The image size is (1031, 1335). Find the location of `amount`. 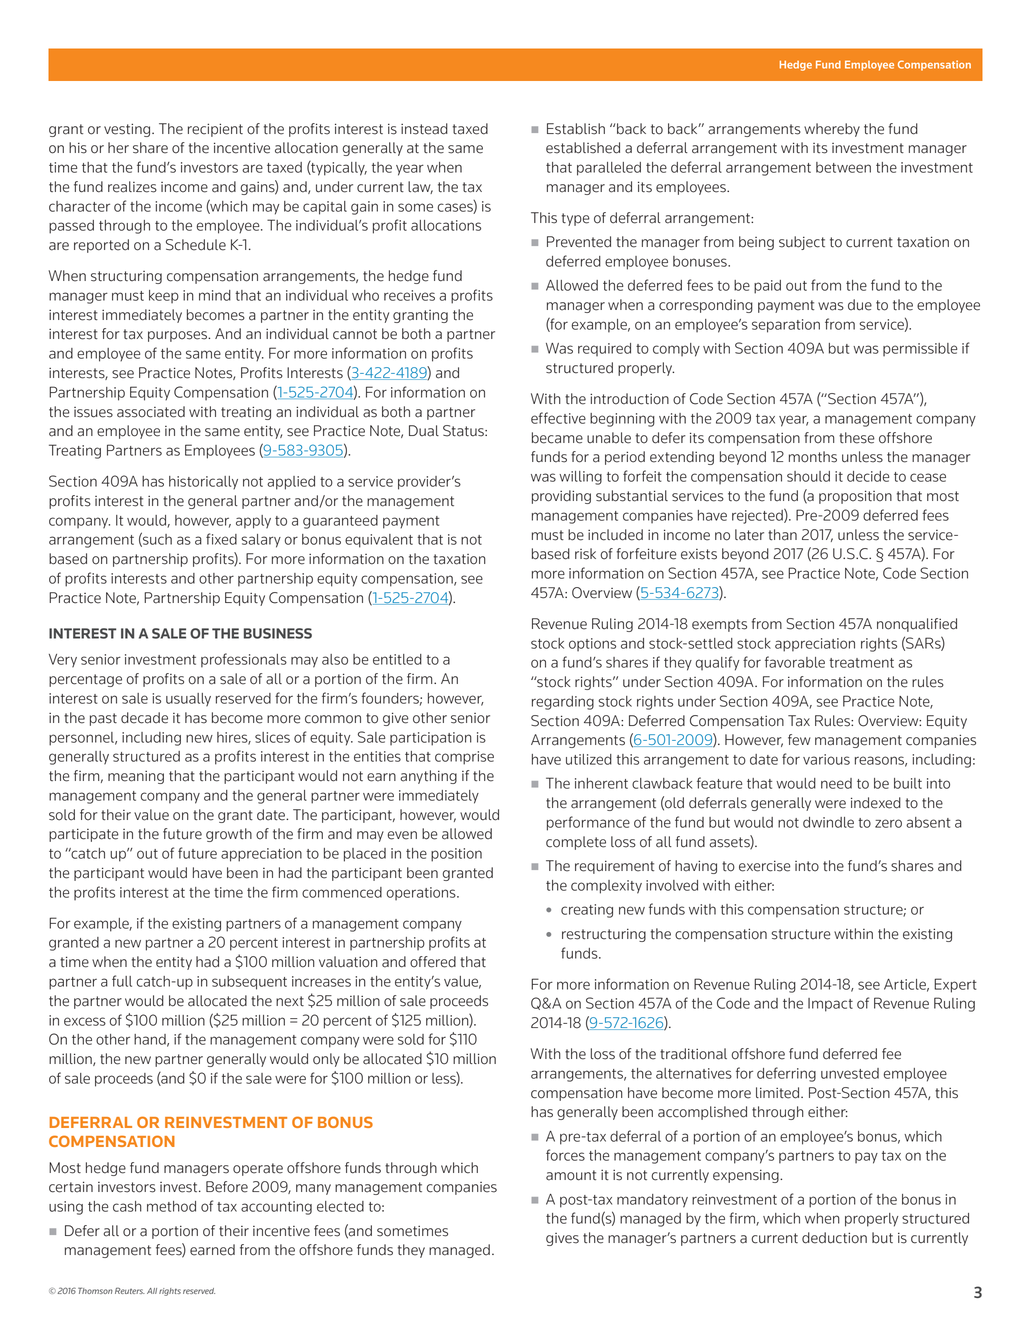

amount is located at coordinates (571, 1175).
